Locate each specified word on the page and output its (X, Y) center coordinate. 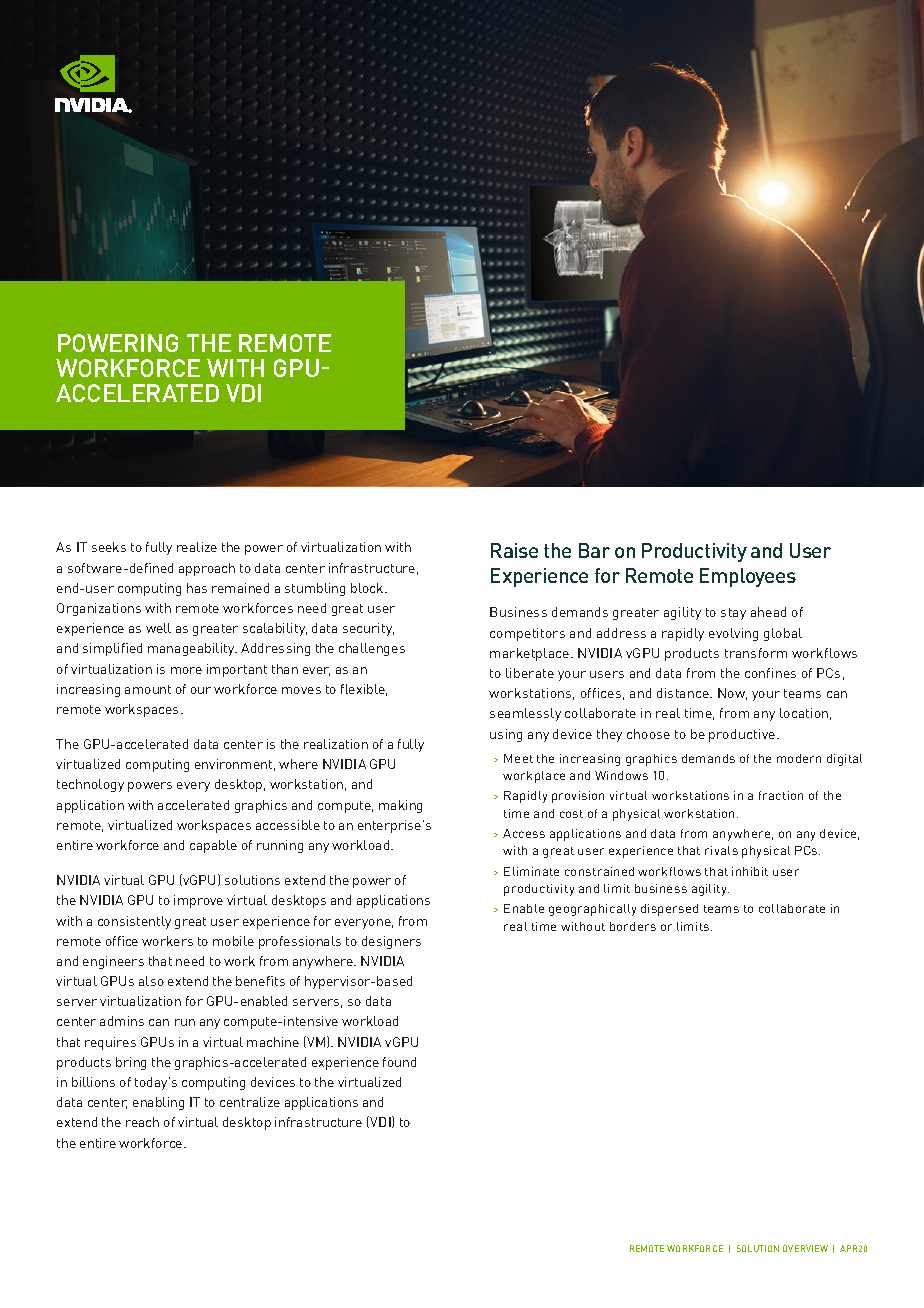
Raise (514, 550)
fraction (781, 795)
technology (90, 785)
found (399, 1062)
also (151, 981)
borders (633, 926)
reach (142, 1122)
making (400, 806)
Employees (748, 577)
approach (207, 569)
